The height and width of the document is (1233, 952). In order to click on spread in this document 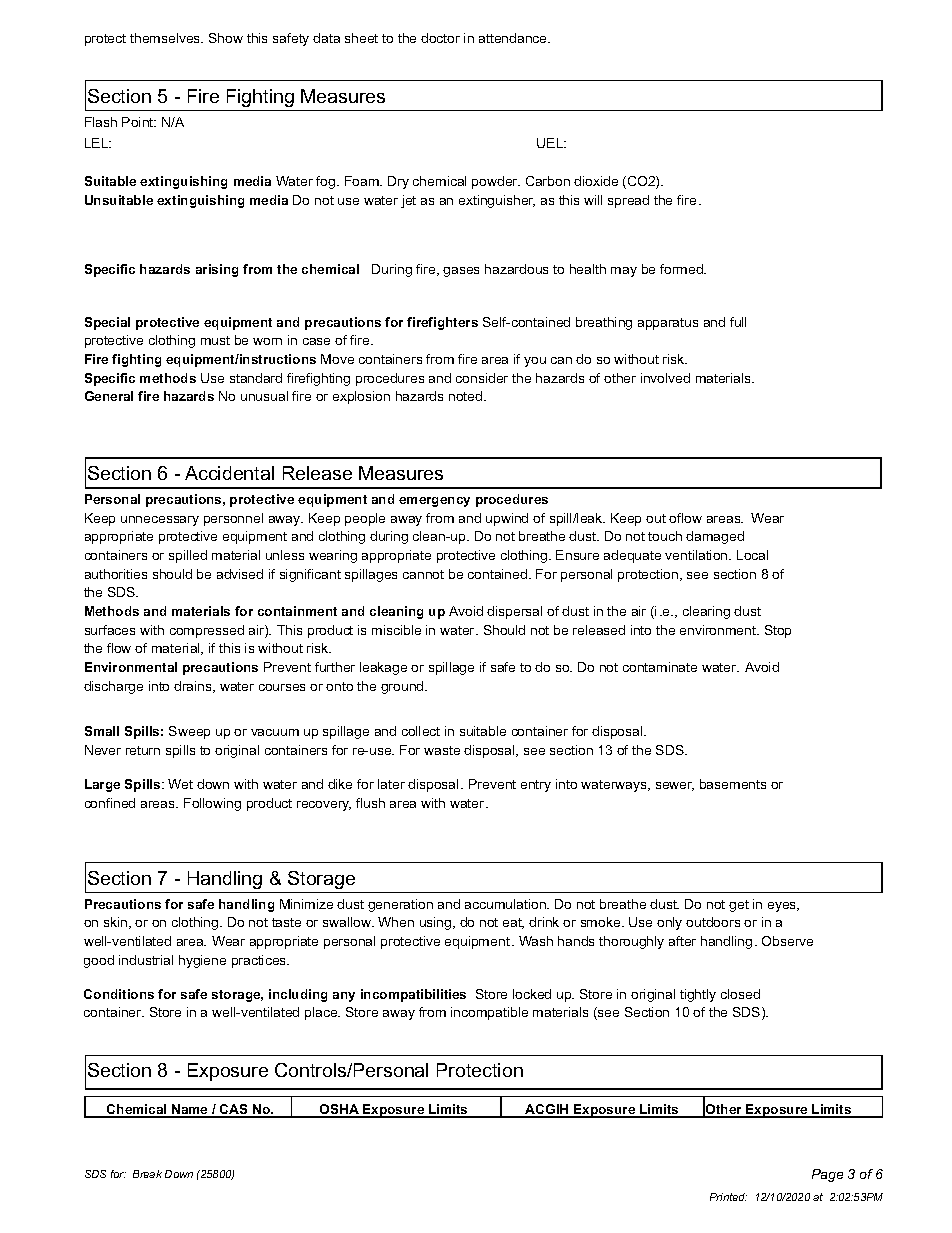, I will do `click(628, 201)`.
